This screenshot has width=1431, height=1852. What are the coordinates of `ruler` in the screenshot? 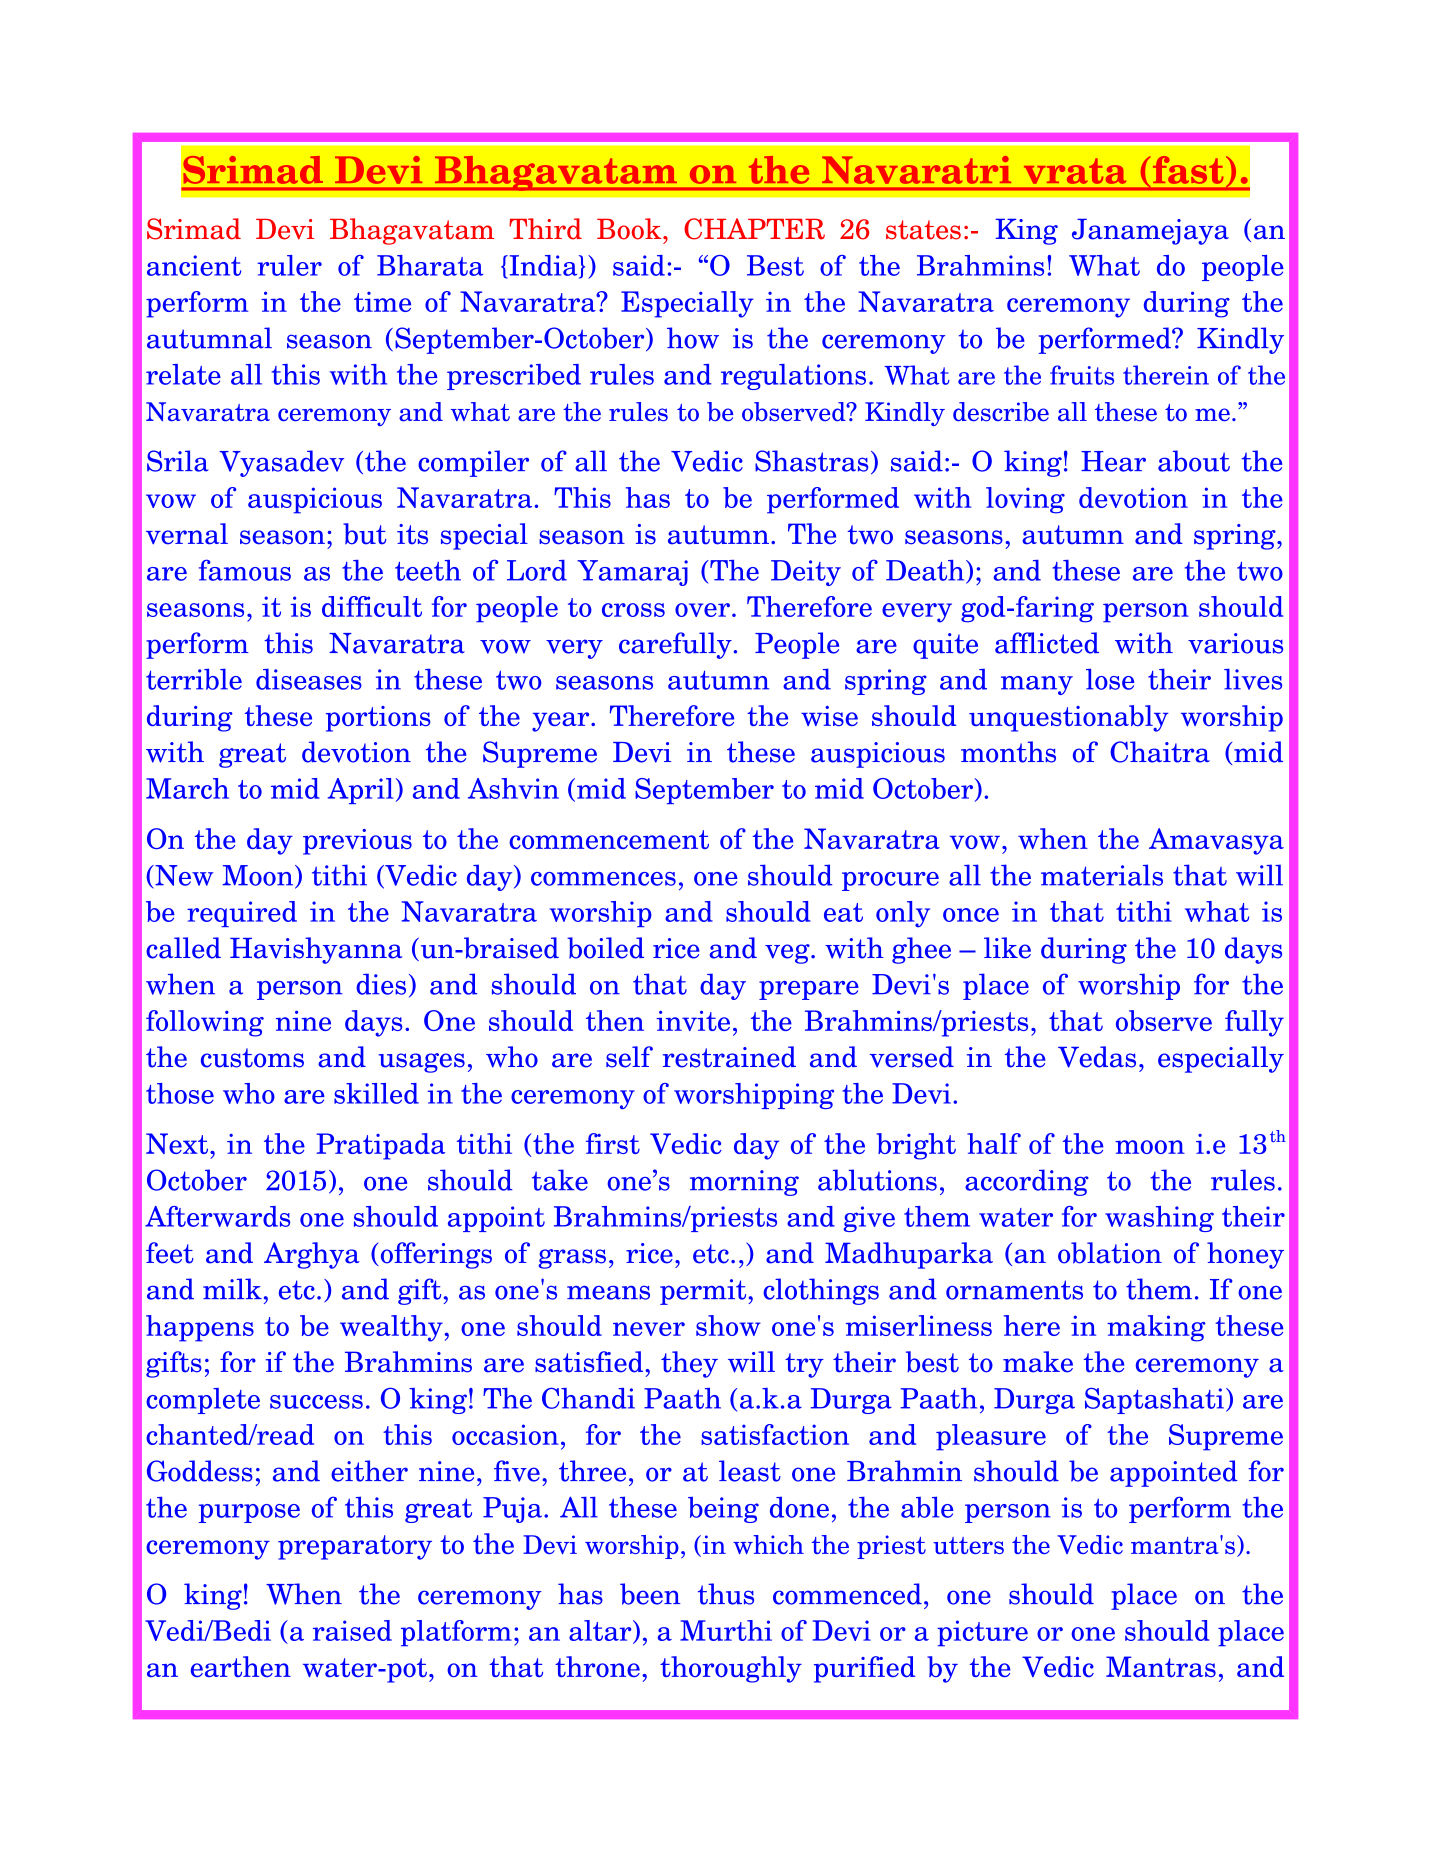 It's located at (289, 265).
